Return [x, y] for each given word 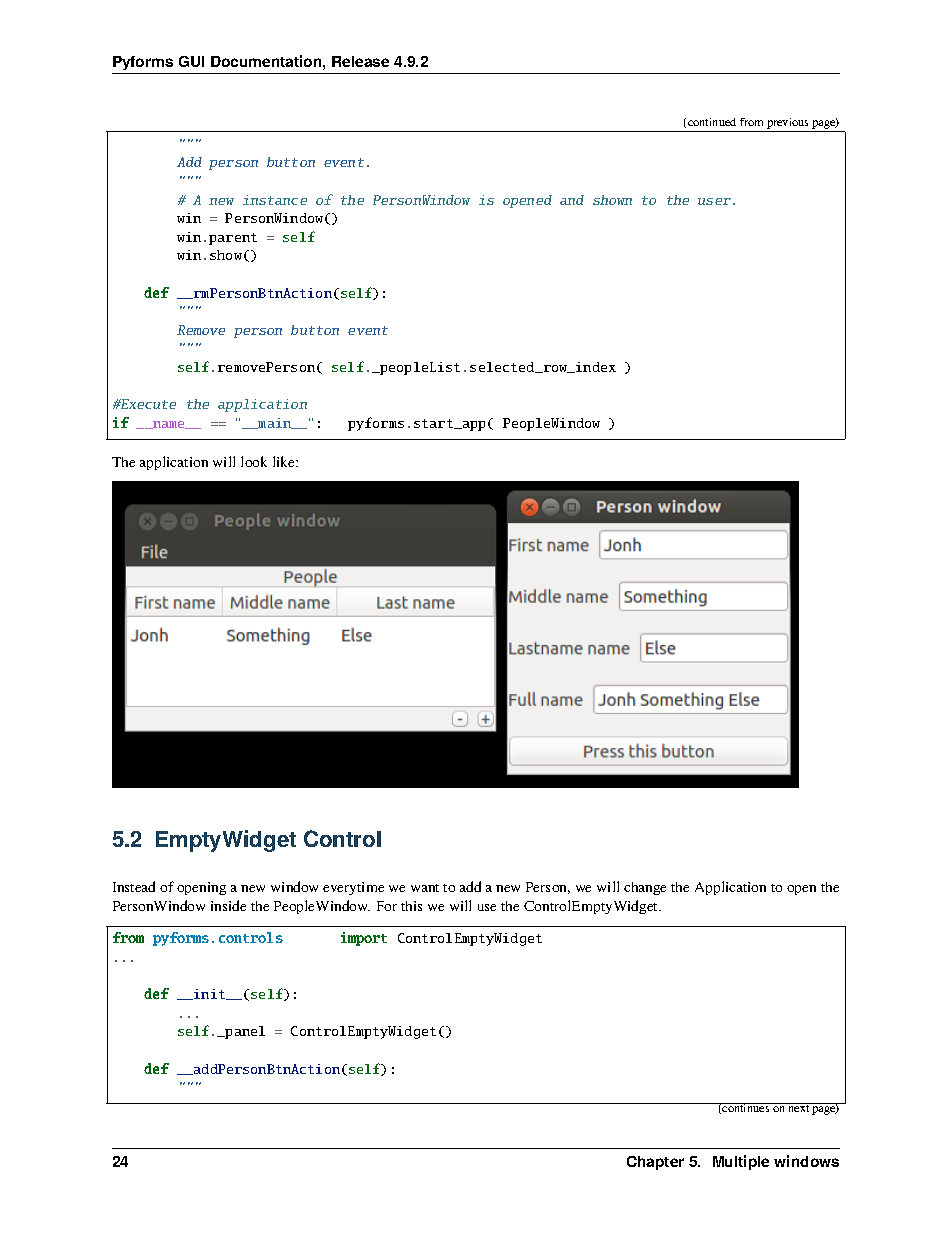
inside [228, 905]
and [572, 200]
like [285, 461]
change [645, 888]
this [411, 906]
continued [712, 122]
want [425, 888]
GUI [191, 61]
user [714, 201]
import [364, 939]
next [799, 1107]
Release [360, 61]
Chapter [655, 1163]
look [254, 461]
